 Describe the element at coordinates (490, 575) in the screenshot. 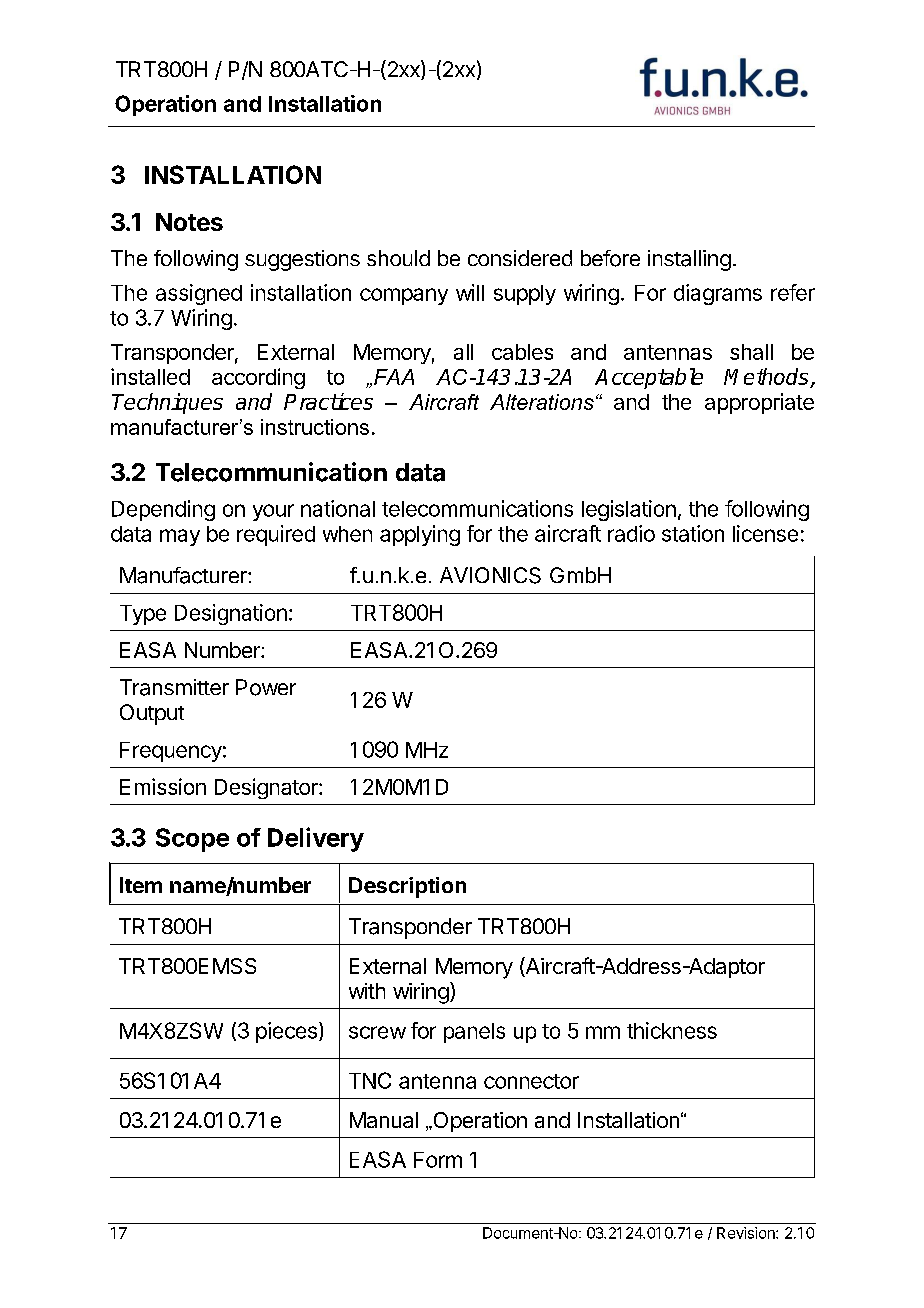

I see `AVIONICS` at that location.
